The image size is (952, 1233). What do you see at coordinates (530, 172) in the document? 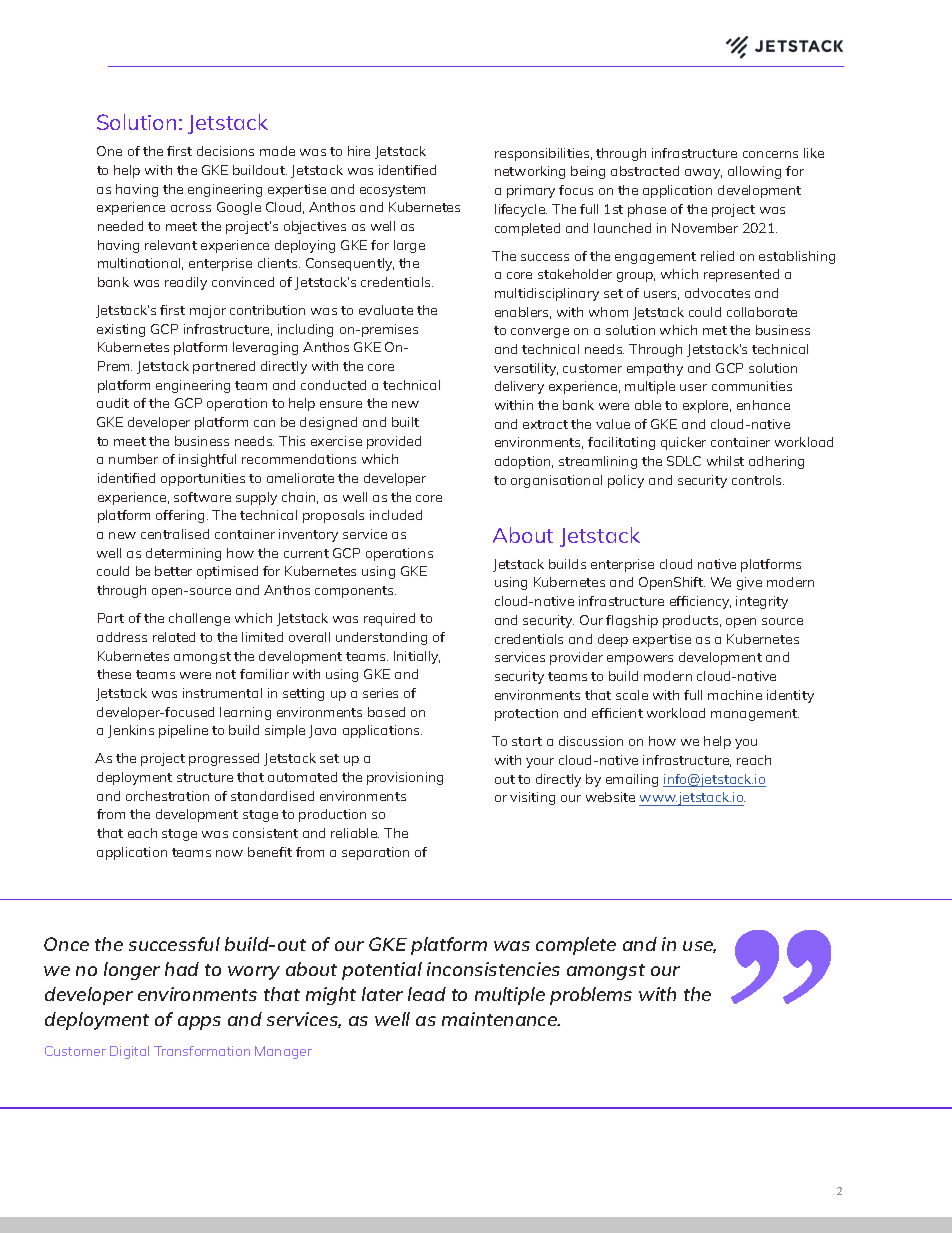
I see `networking` at bounding box center [530, 172].
